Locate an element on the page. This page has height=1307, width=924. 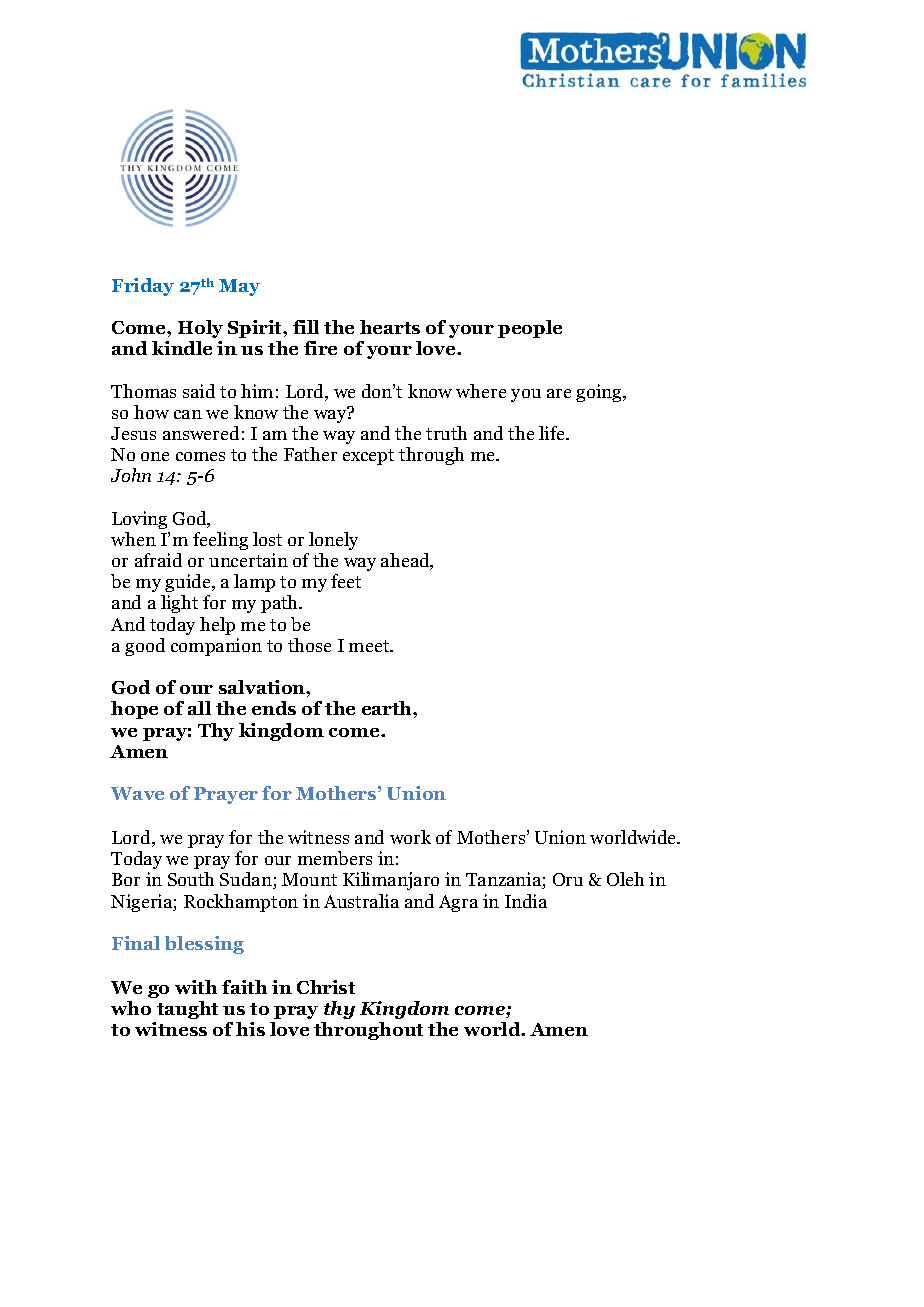
hearts is located at coordinates (390, 327).
